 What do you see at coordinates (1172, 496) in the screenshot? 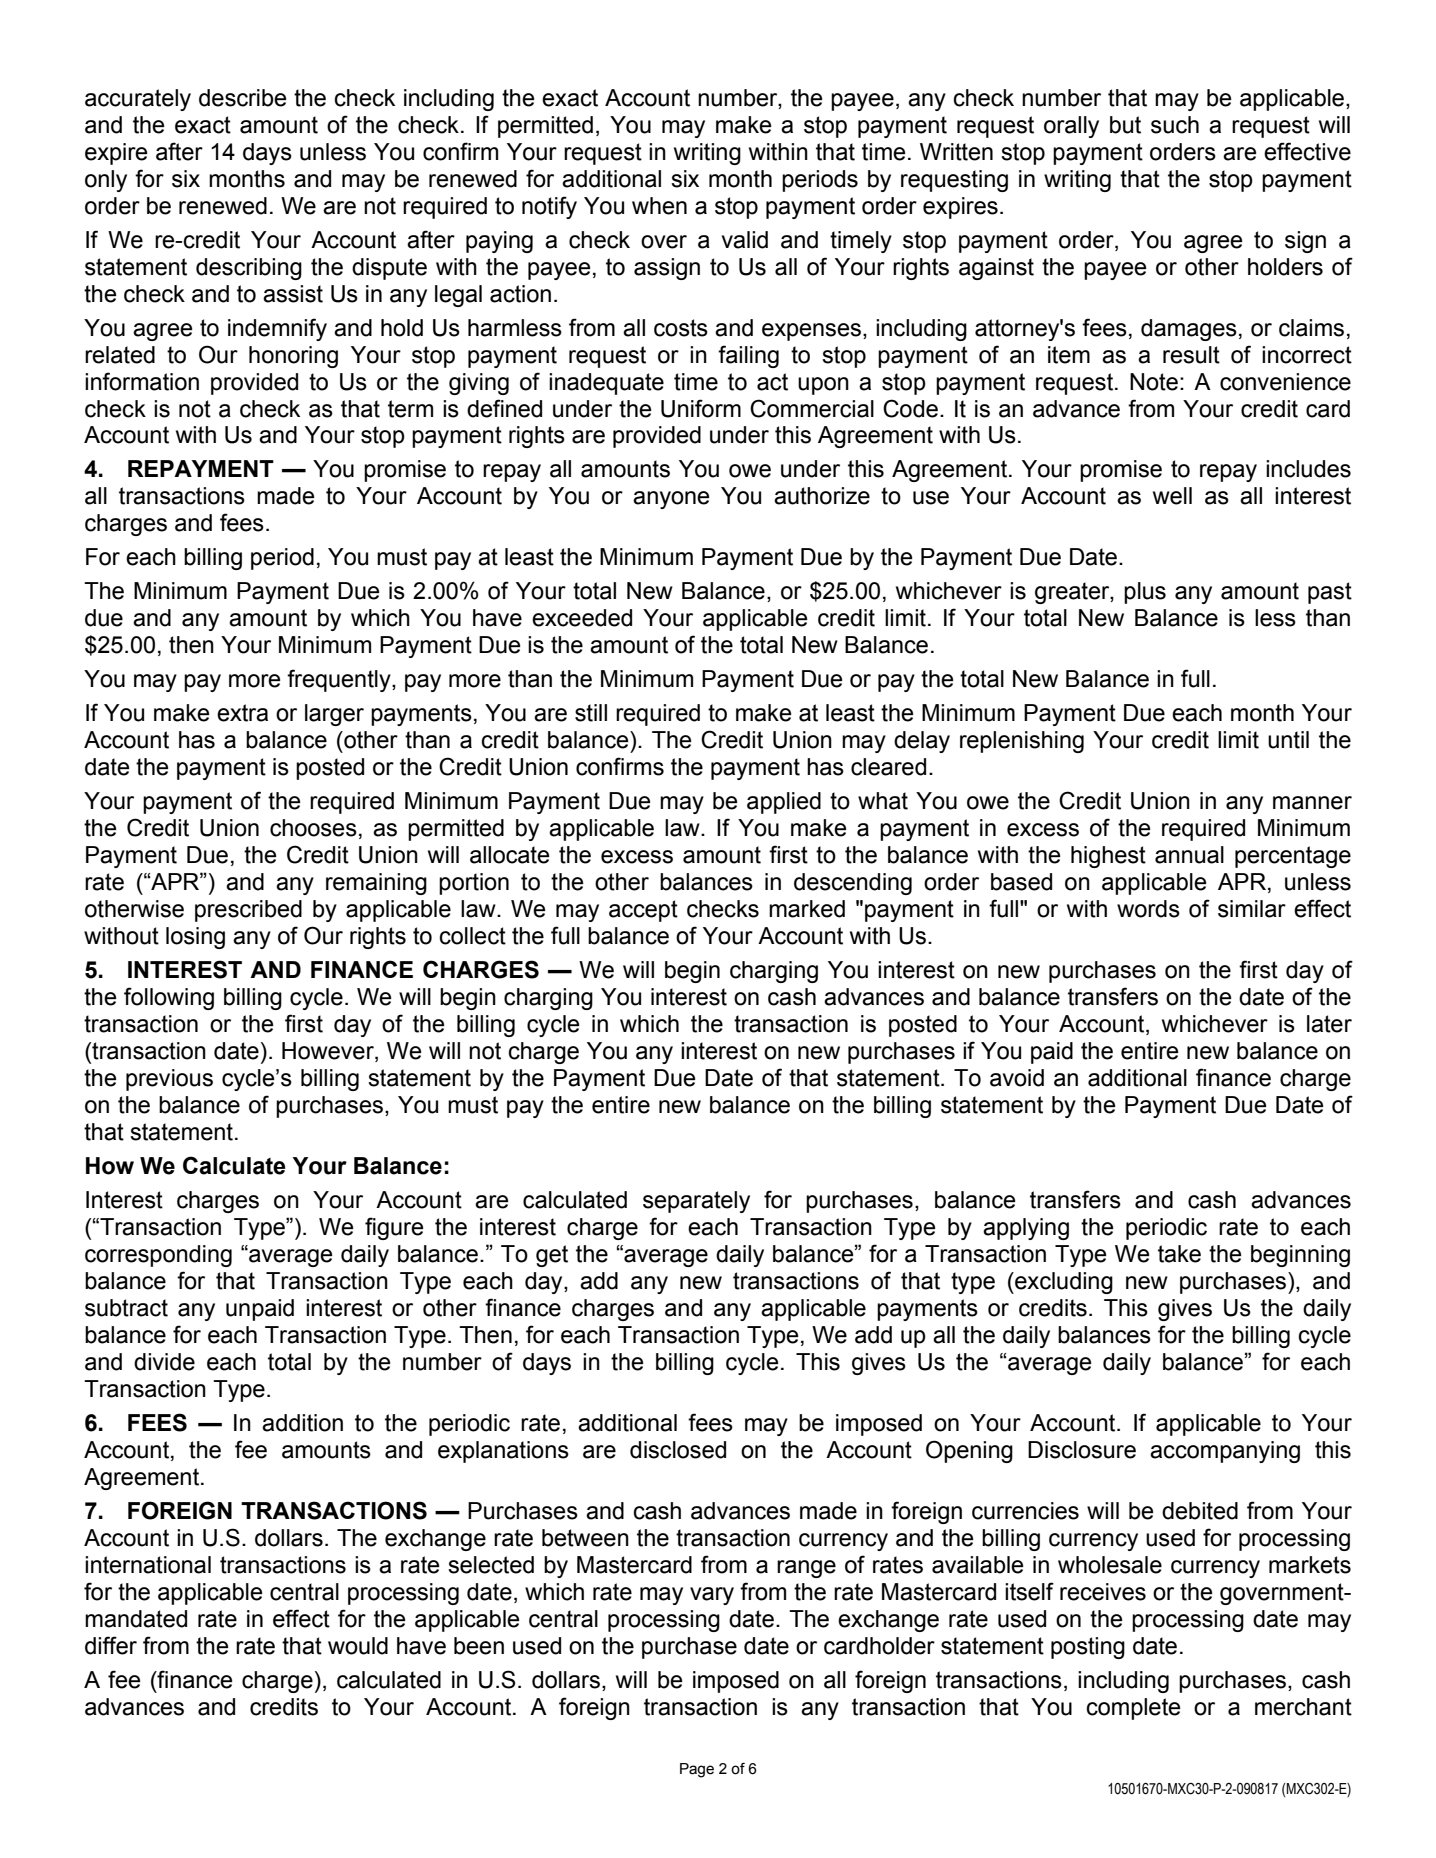
I see `well` at bounding box center [1172, 496].
